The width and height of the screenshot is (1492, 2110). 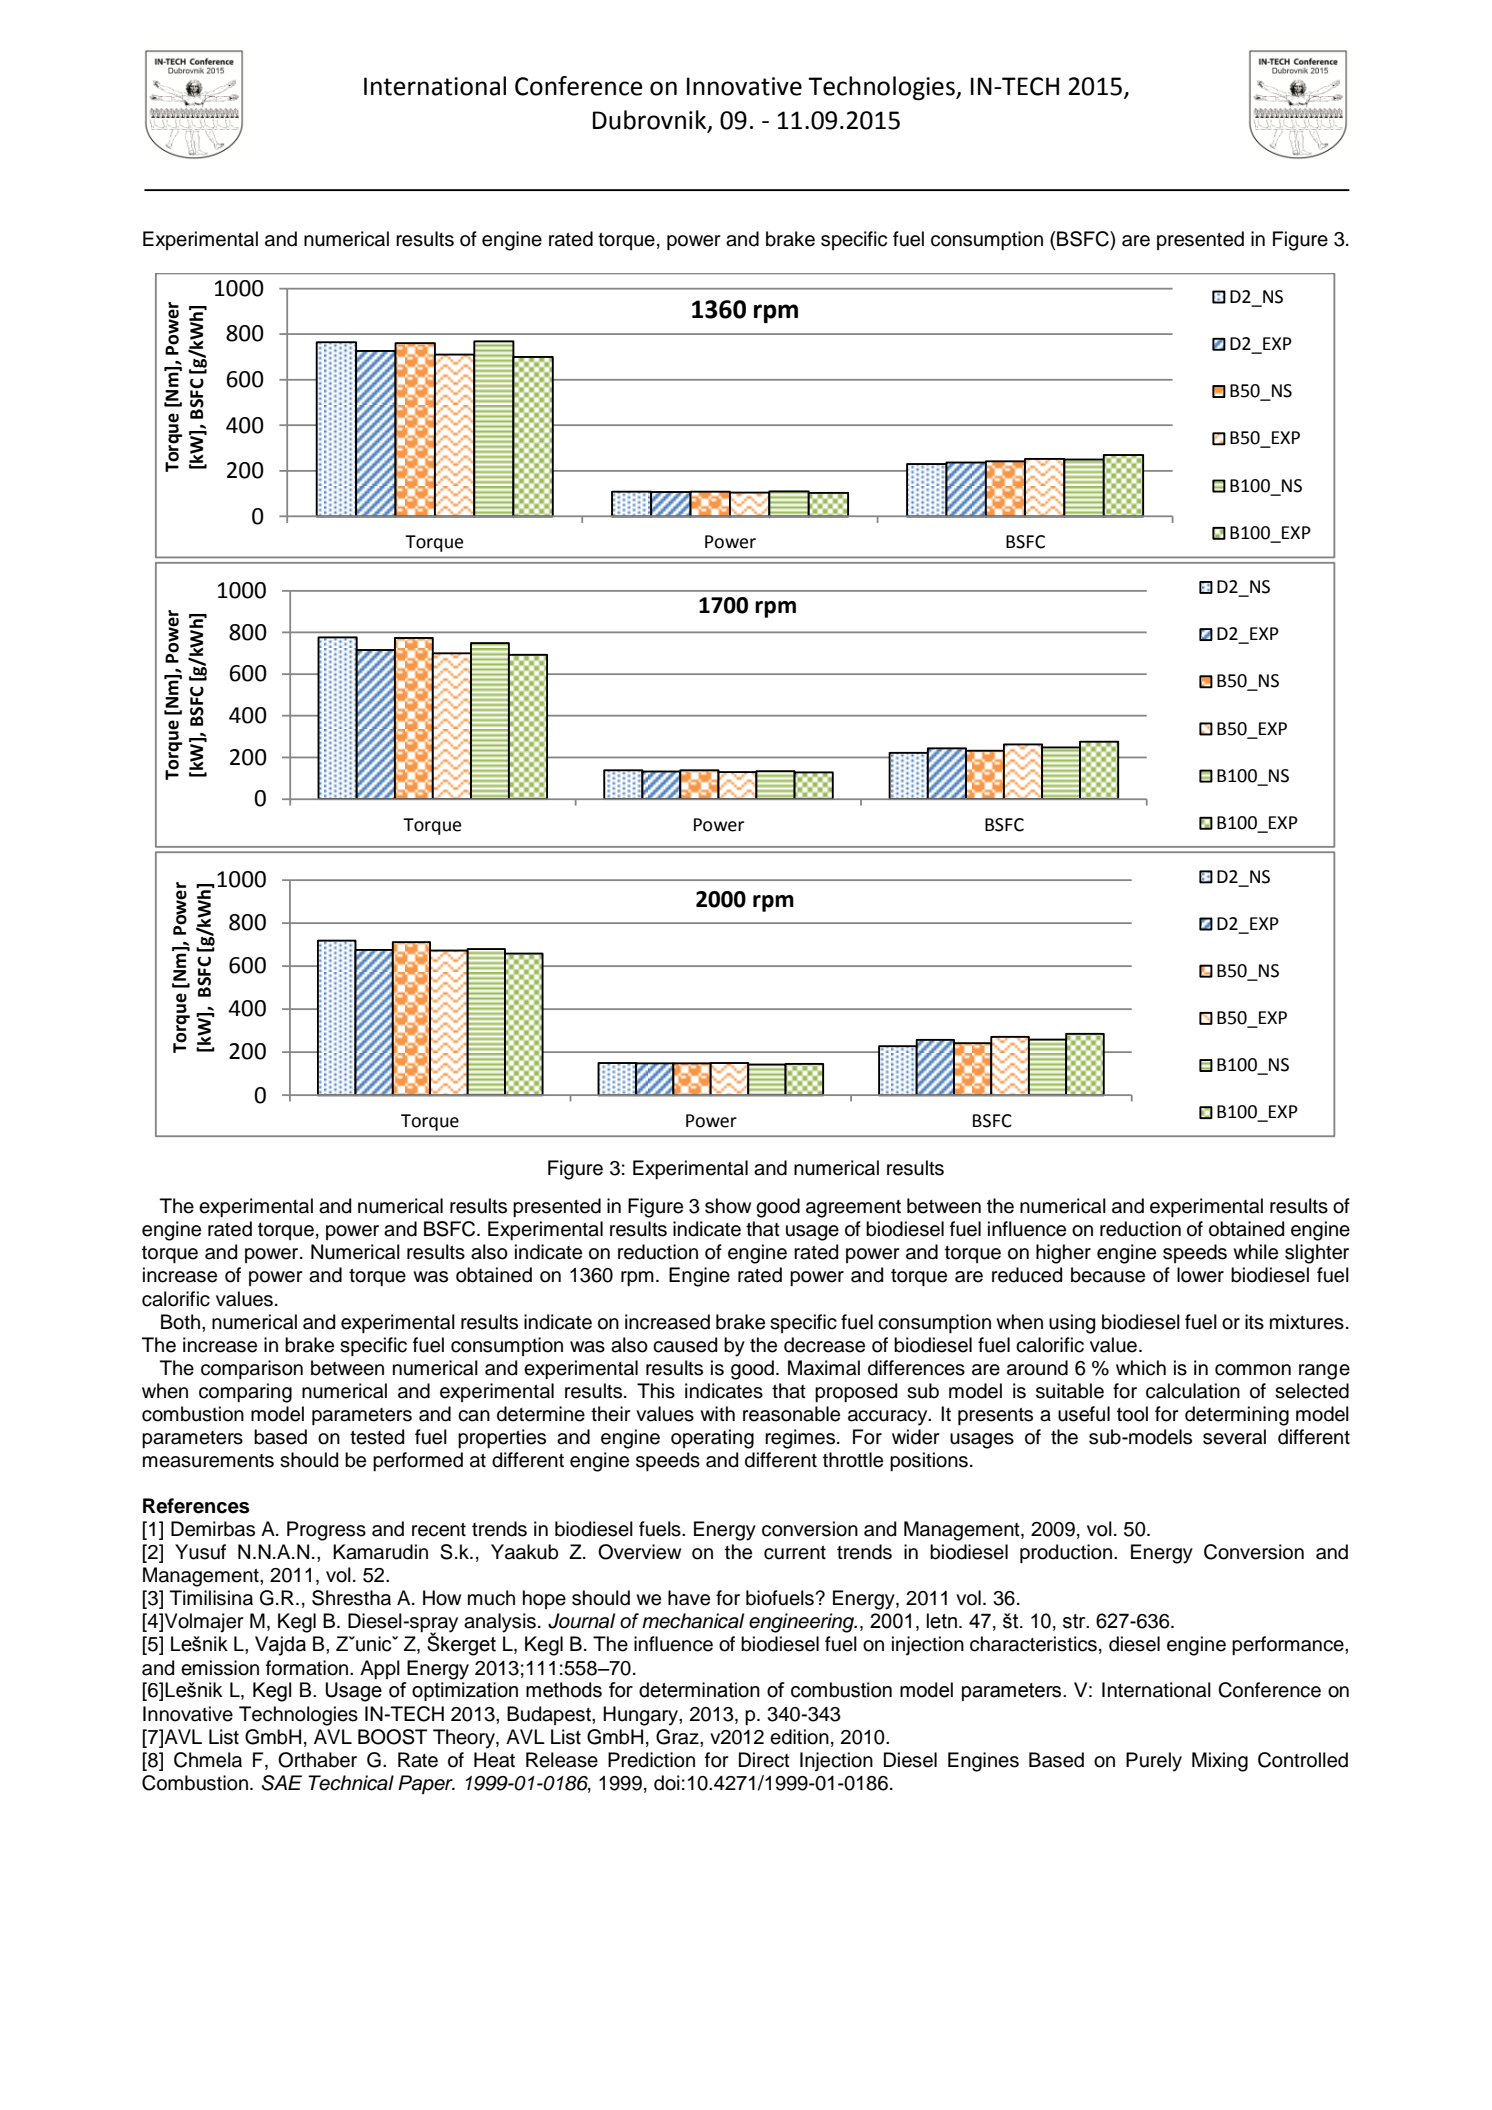 What do you see at coordinates (245, 1393) in the screenshot?
I see `comparing` at bounding box center [245, 1393].
